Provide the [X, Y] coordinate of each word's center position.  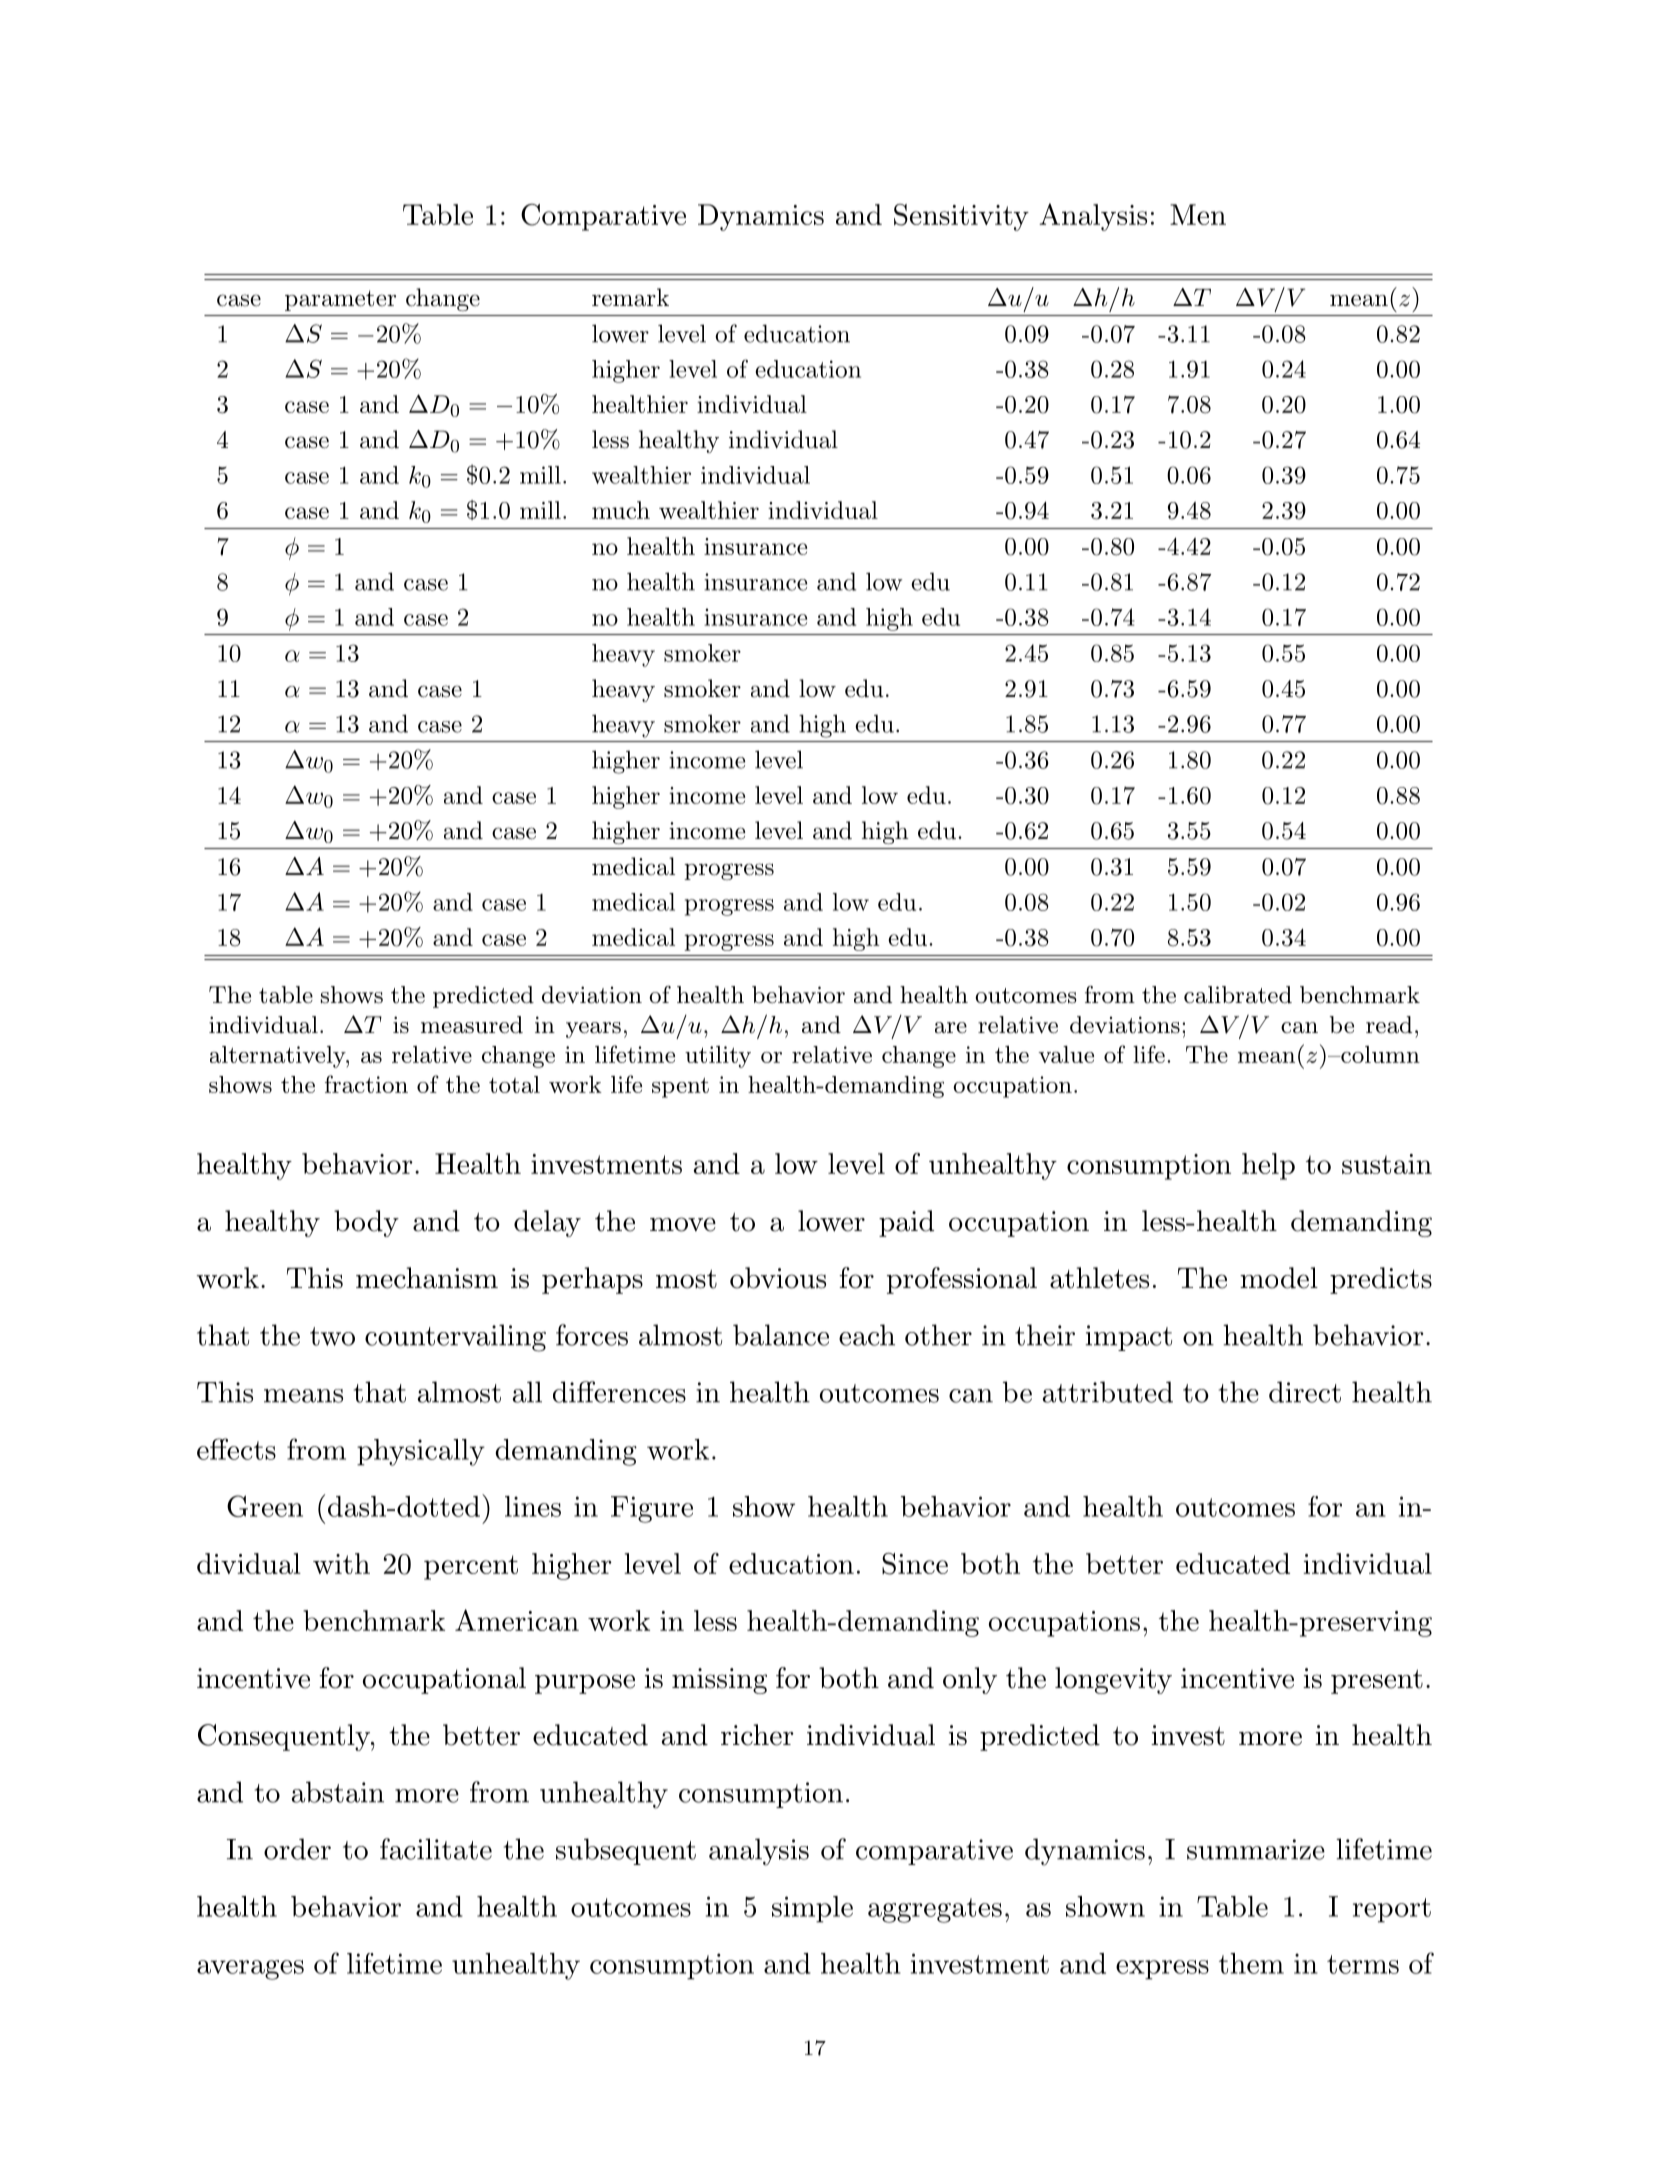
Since [915, 1564]
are [951, 1028]
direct [1305, 1392]
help [1268, 1166]
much [621, 510]
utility [718, 1057]
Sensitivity [961, 217]
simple [812, 1909]
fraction [366, 1084]
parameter [340, 300]
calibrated [1238, 995]
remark [630, 297]
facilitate [436, 1849]
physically [421, 1452]
